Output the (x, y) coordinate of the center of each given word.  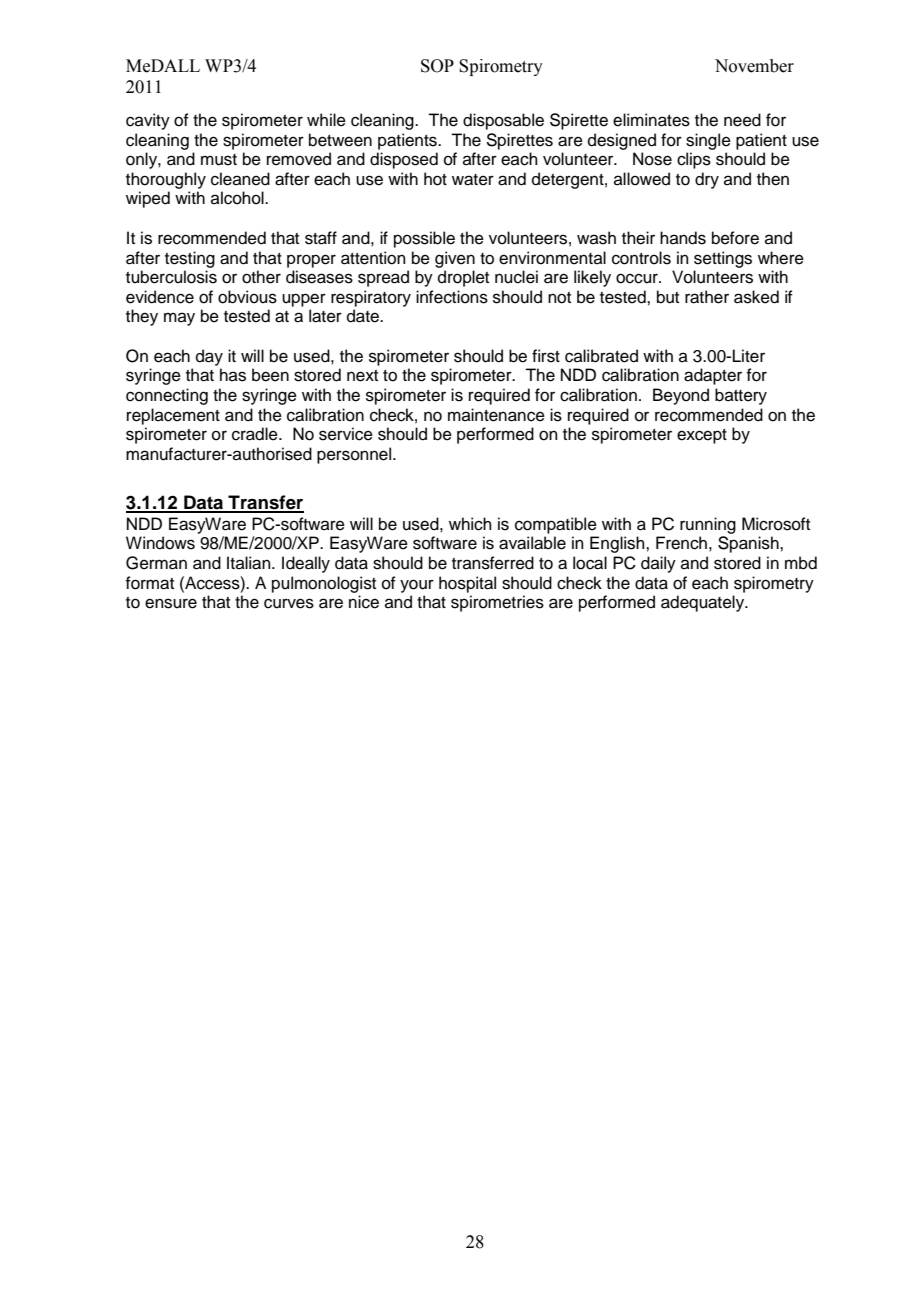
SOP (437, 66)
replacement (173, 416)
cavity (148, 121)
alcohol (238, 198)
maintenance (496, 415)
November (754, 66)
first (546, 356)
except (702, 436)
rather (707, 297)
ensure (171, 603)
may (179, 319)
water (473, 180)
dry (707, 180)
